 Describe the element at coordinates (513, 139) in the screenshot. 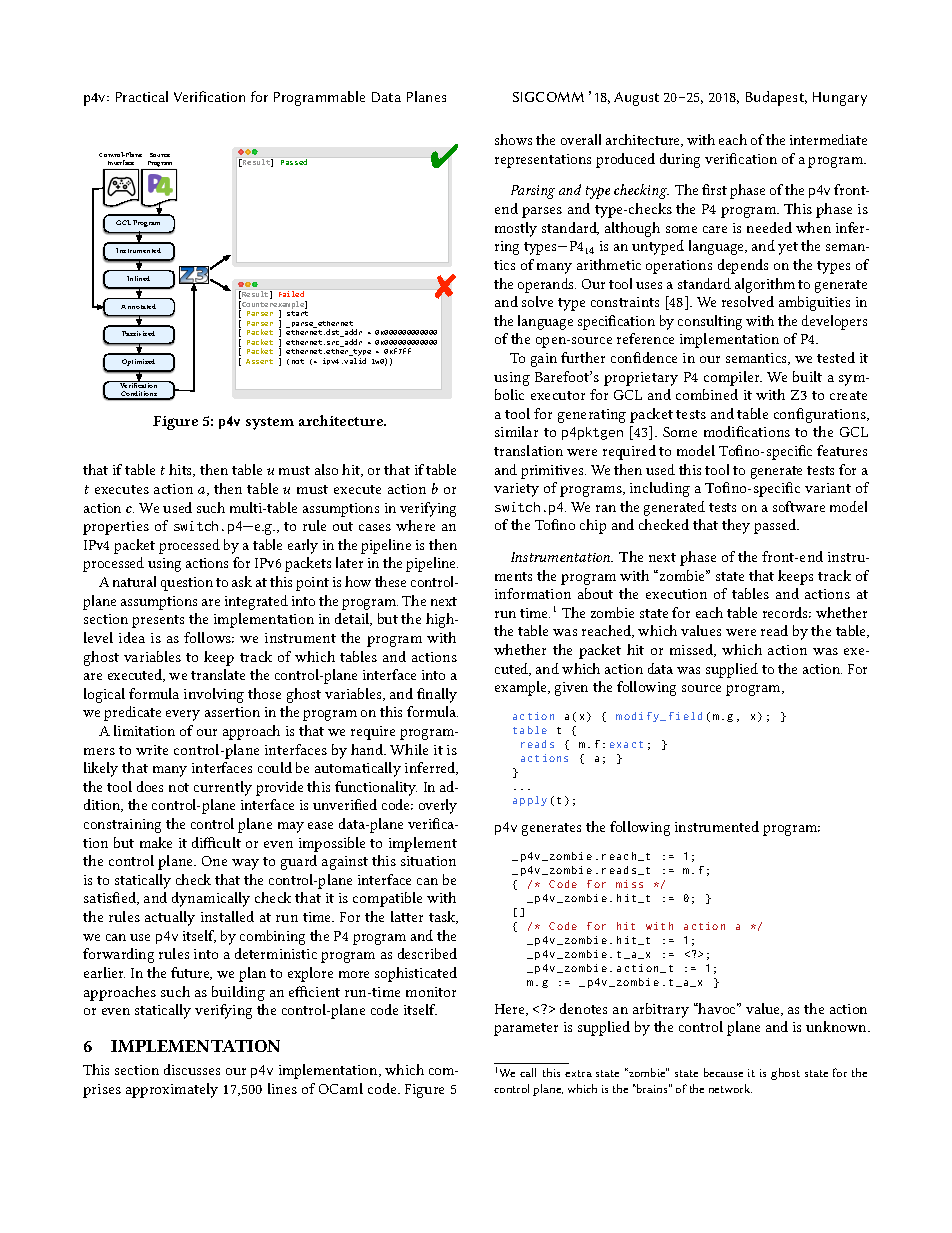

I see `shows` at that location.
